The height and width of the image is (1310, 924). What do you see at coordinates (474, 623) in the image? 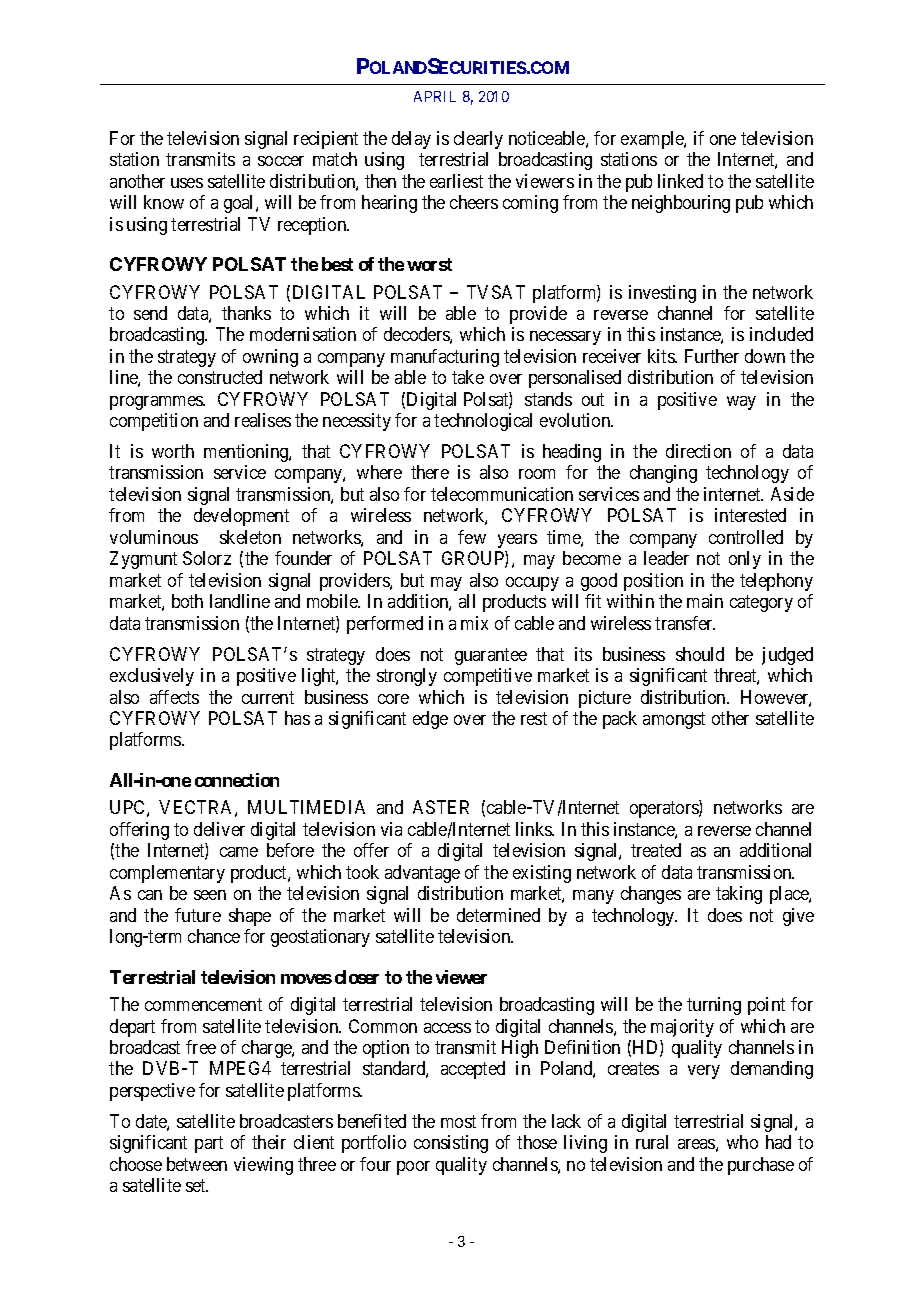
I see `mix` at bounding box center [474, 623].
